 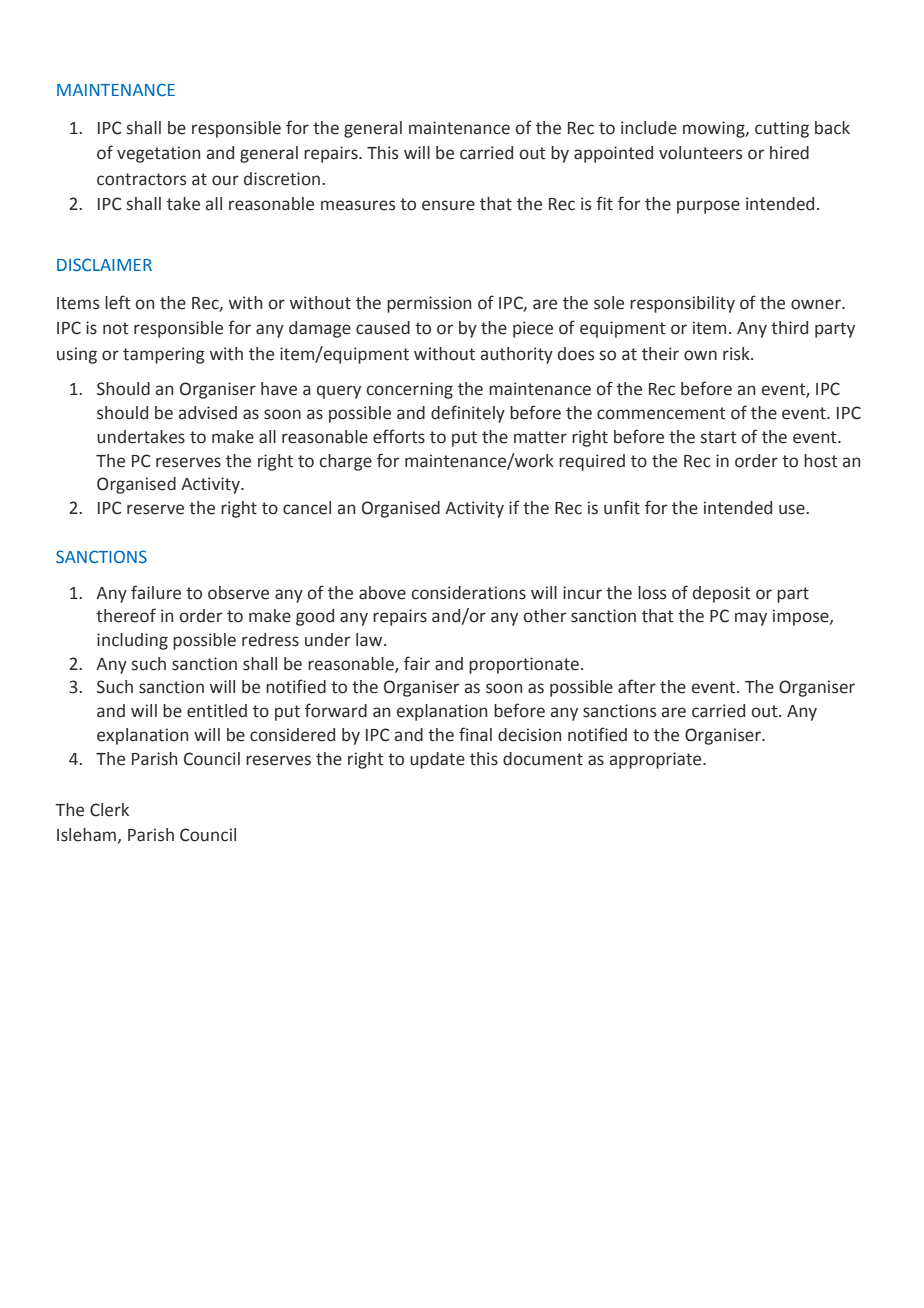 What do you see at coordinates (109, 810) in the screenshot?
I see `Clerk` at bounding box center [109, 810].
